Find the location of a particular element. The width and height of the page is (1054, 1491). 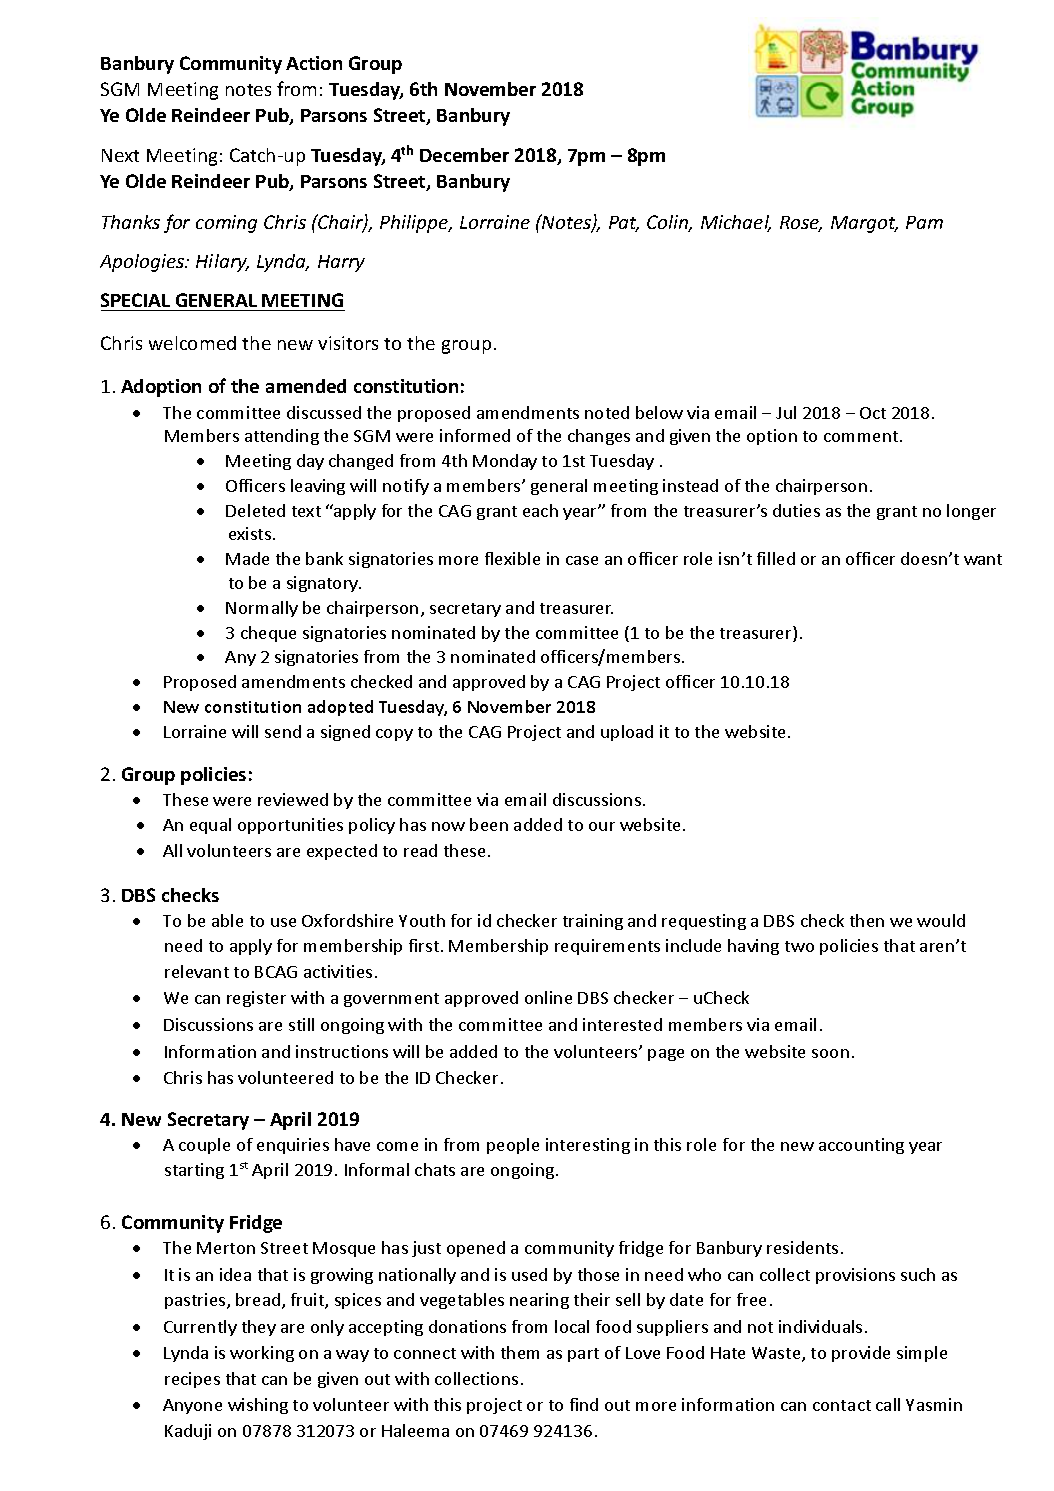

changes is located at coordinates (599, 437).
